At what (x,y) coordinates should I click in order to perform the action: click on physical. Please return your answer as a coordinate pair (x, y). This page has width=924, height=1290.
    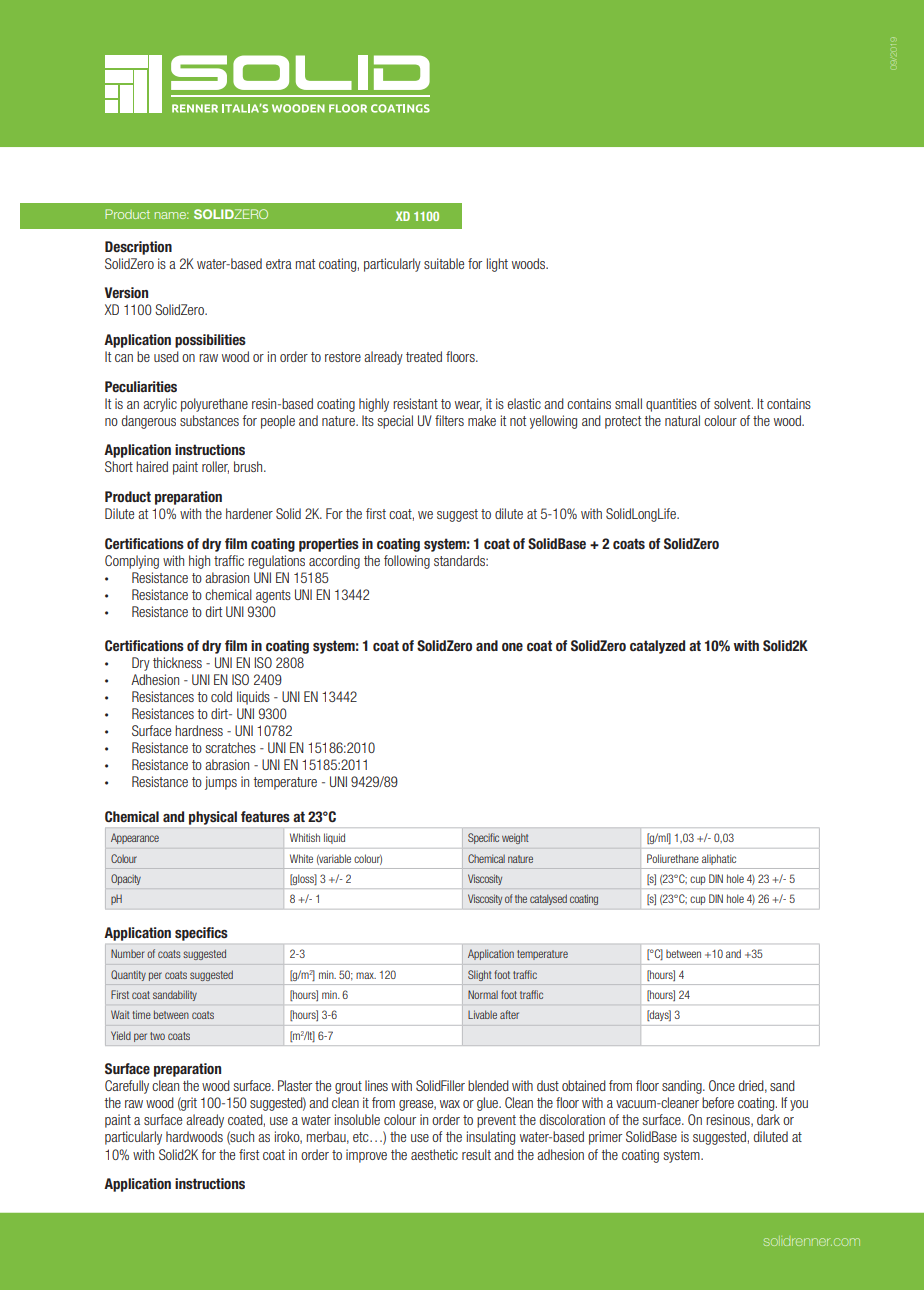
    Looking at the image, I should click on (213, 818).
